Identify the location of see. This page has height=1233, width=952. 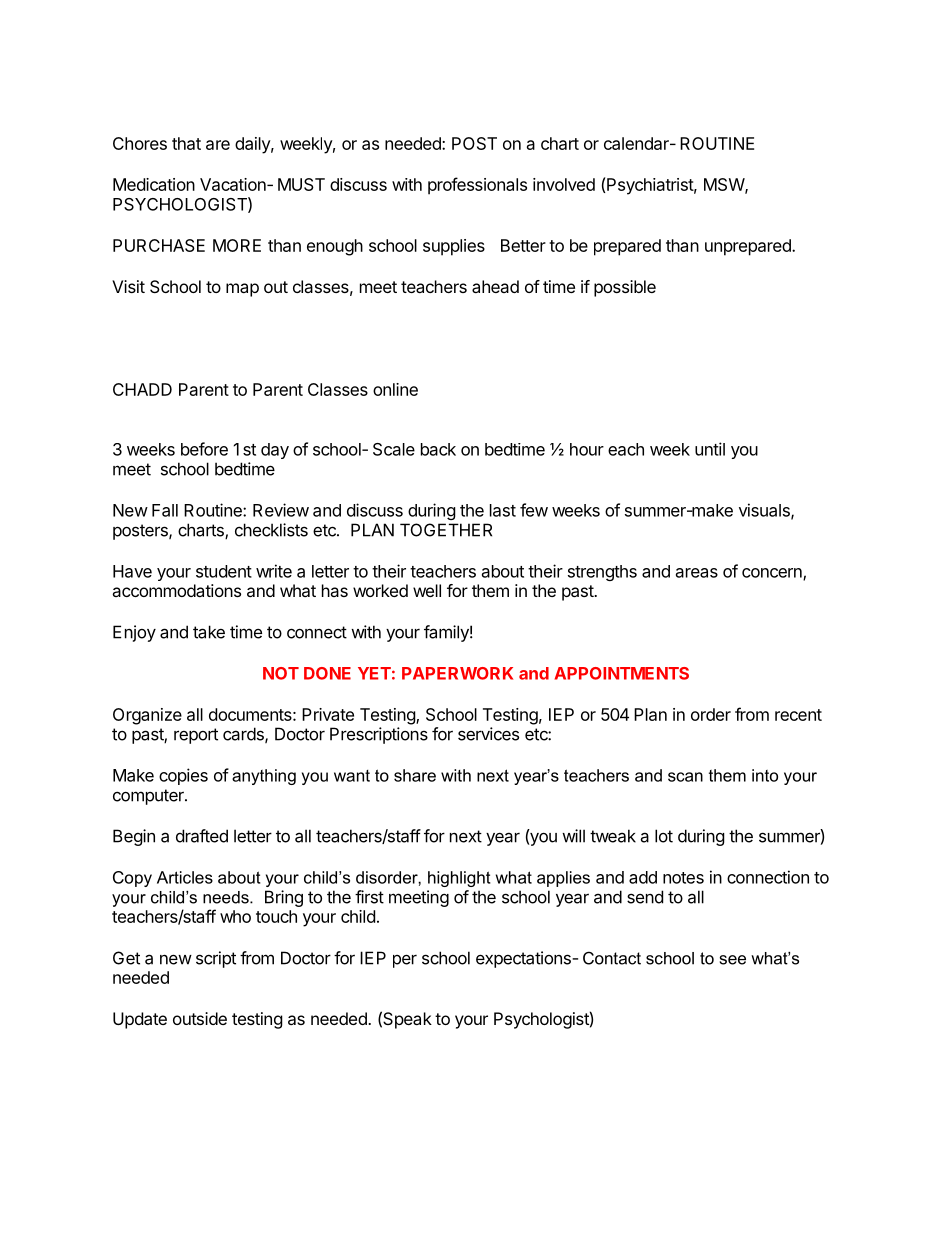
(733, 960).
